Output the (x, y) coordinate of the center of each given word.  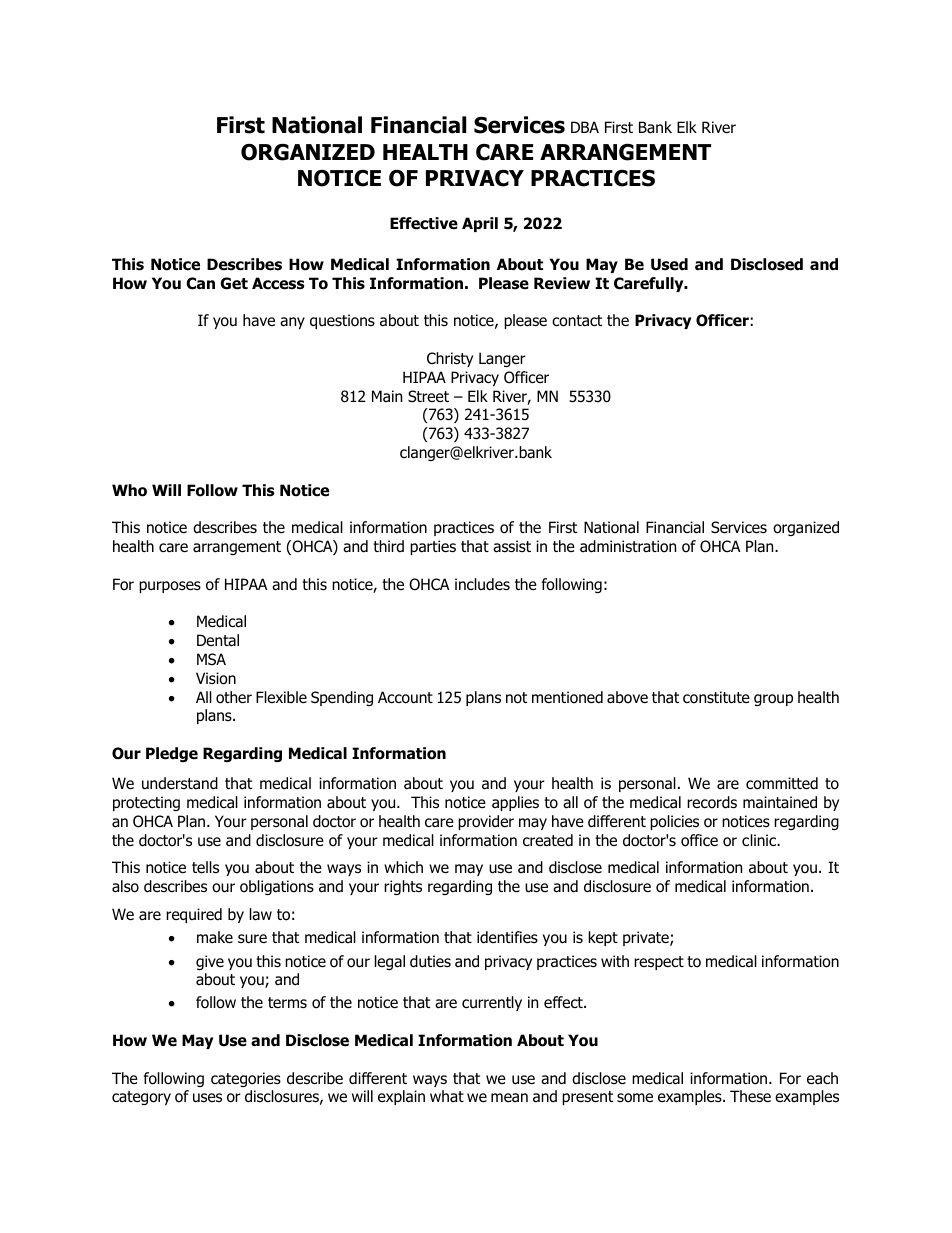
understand (180, 783)
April (480, 224)
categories (246, 1079)
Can (200, 283)
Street (428, 396)
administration (628, 546)
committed (782, 783)
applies (515, 803)
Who (129, 490)
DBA (585, 127)
